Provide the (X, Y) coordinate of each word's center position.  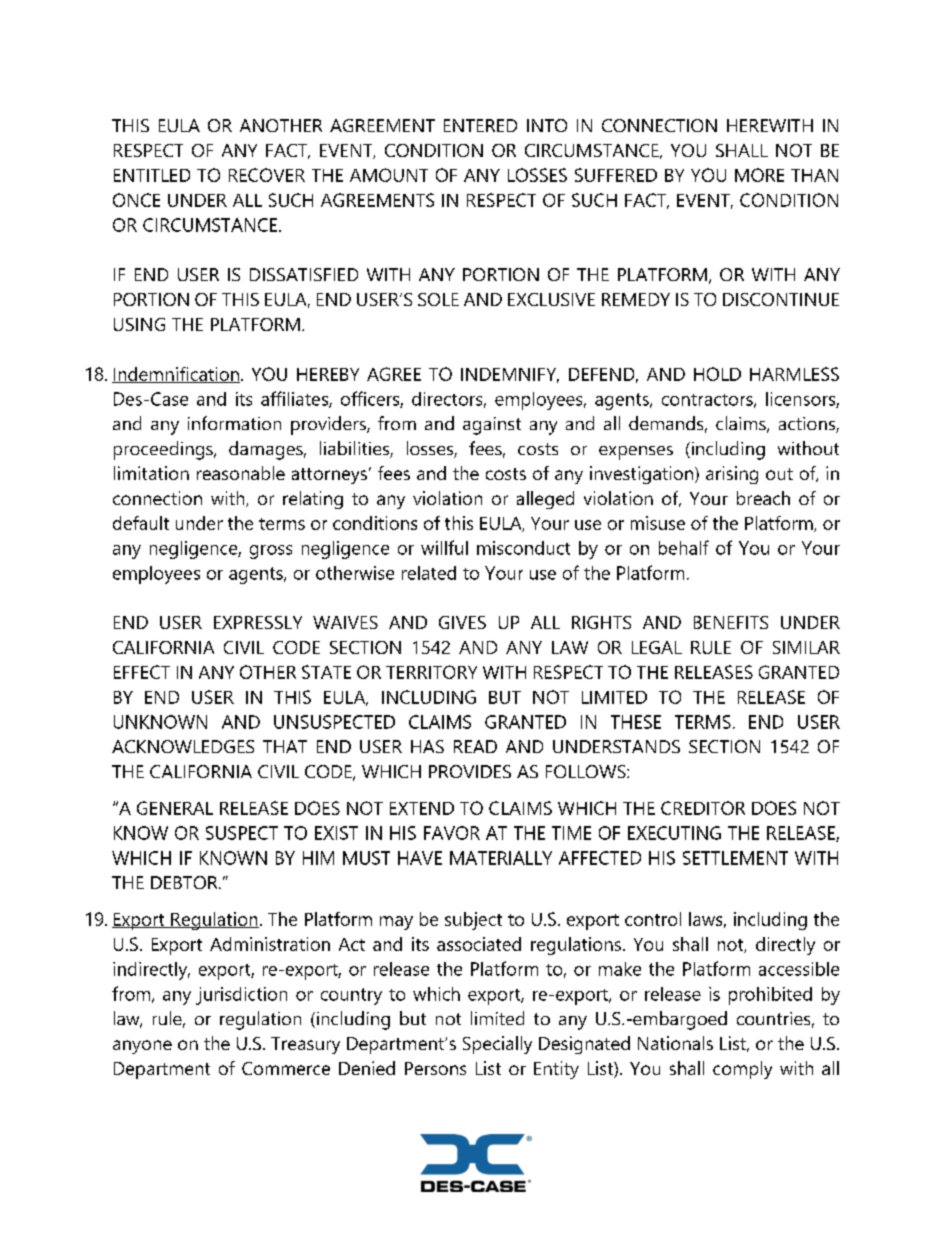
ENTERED (480, 125)
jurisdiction (241, 996)
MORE (759, 175)
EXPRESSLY (258, 622)
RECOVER (267, 175)
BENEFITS (731, 622)
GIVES (462, 622)
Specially (497, 1045)
